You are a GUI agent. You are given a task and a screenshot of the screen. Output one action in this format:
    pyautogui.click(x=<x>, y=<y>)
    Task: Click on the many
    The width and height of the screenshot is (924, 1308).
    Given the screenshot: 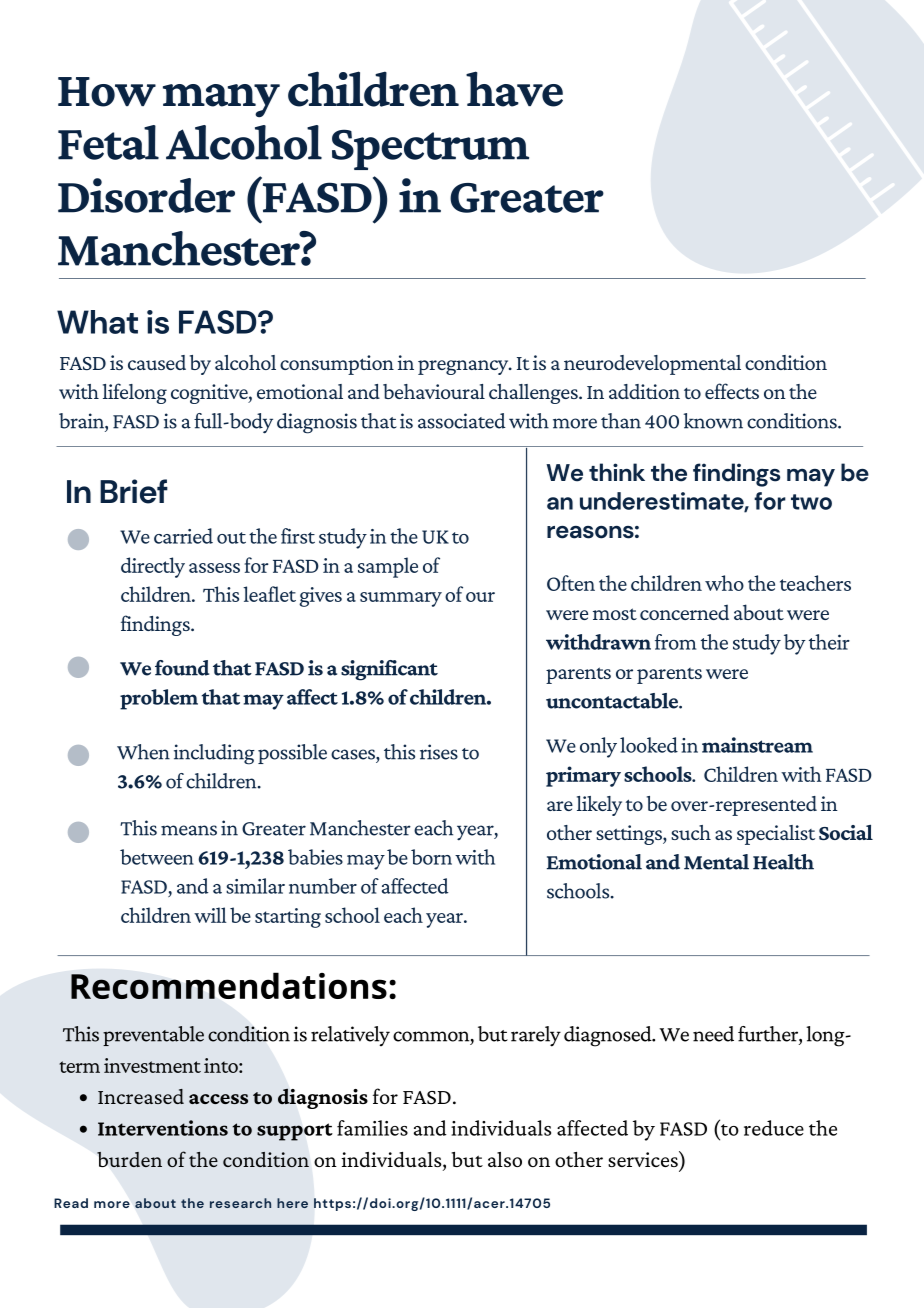 What is the action you would take?
    pyautogui.click(x=221, y=101)
